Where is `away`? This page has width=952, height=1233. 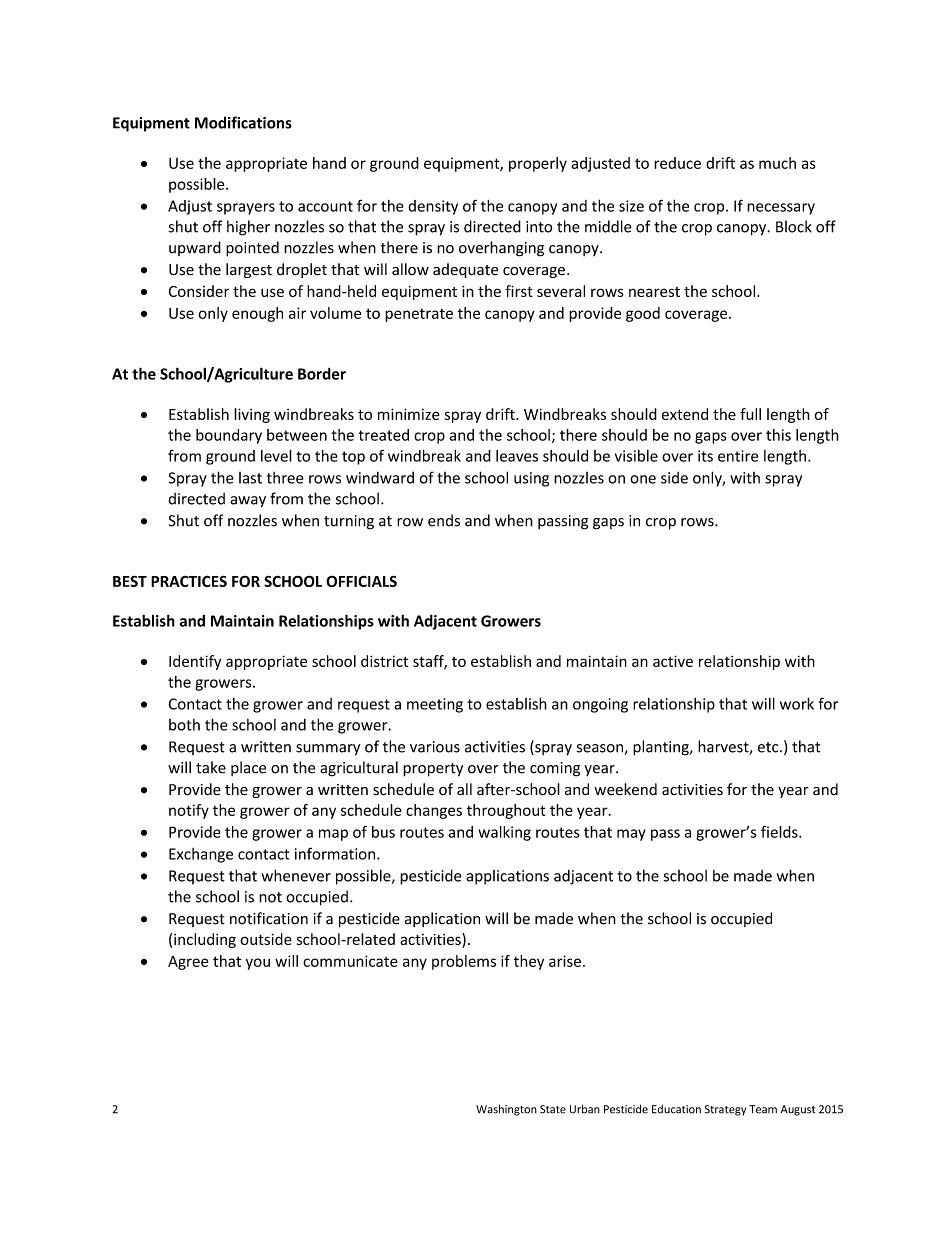 away is located at coordinates (248, 502).
